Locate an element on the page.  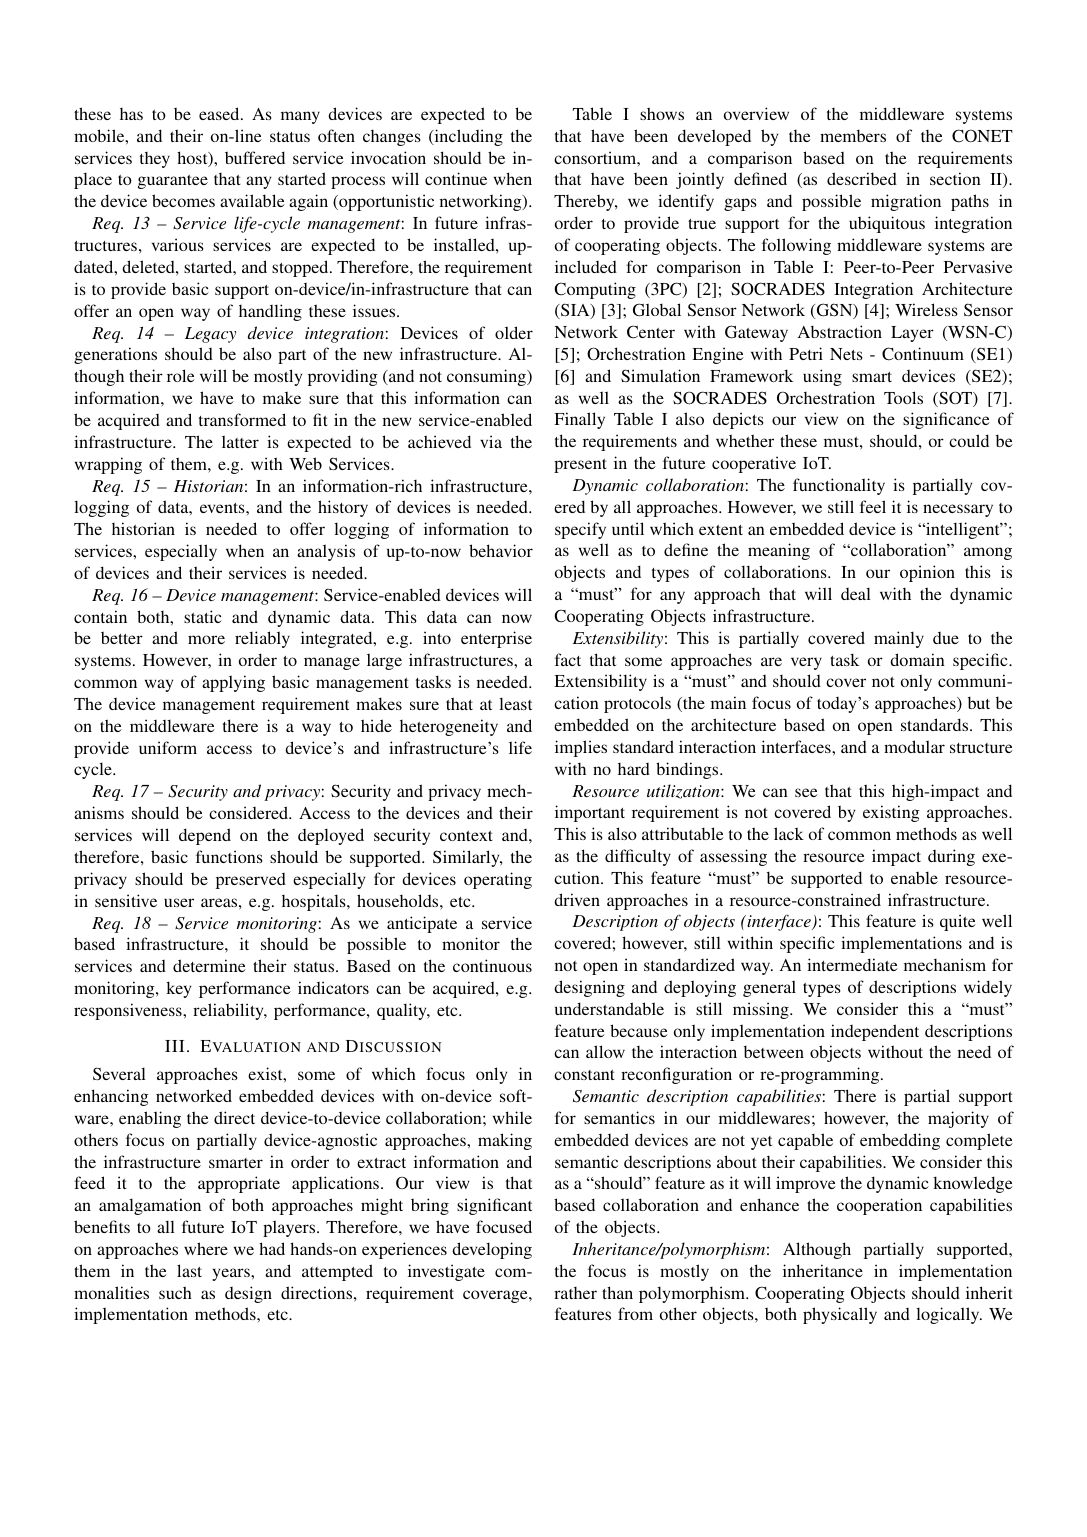
events is located at coordinates (223, 508).
